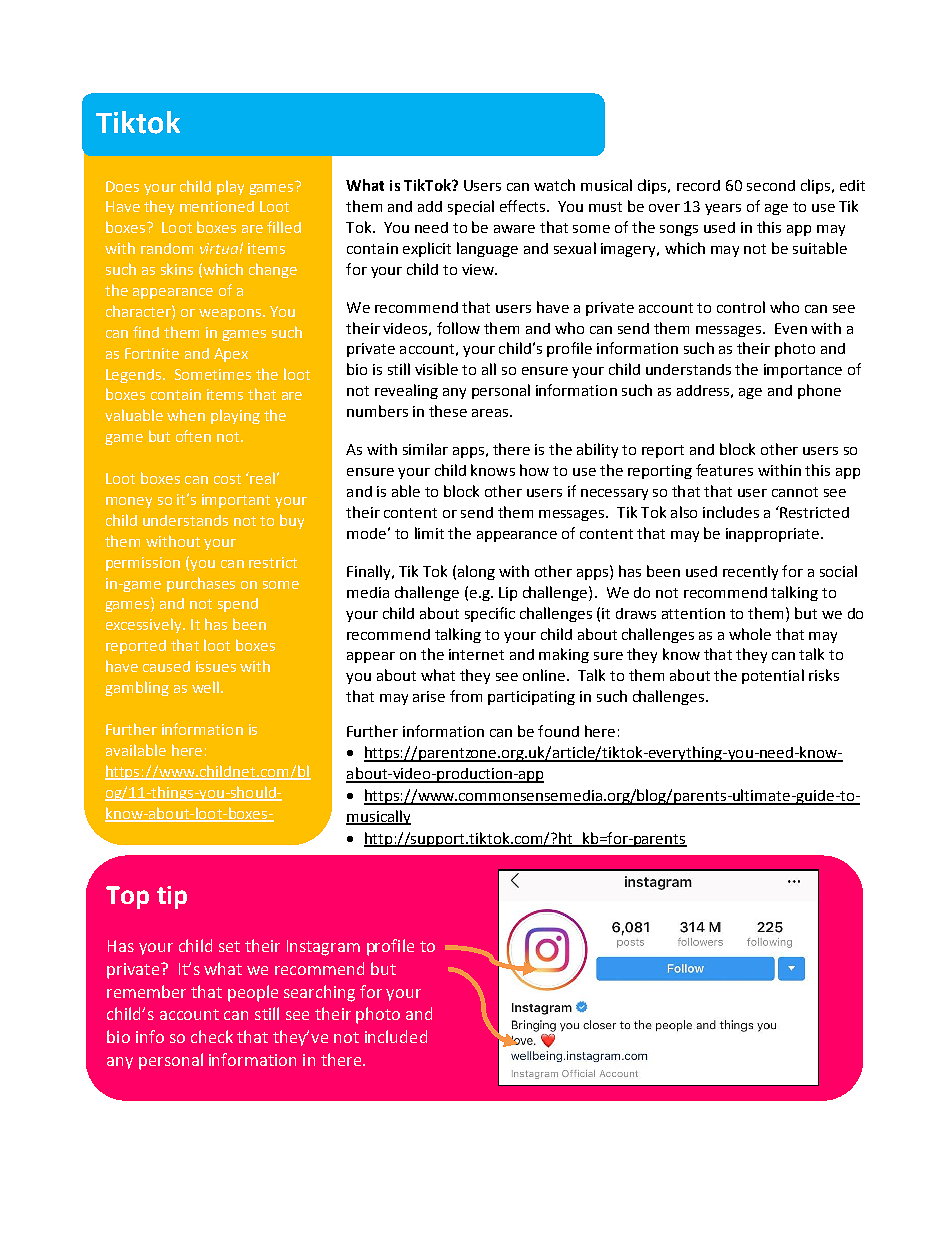 The image size is (952, 1233). What do you see at coordinates (466, 696) in the screenshot?
I see `from` at bounding box center [466, 696].
